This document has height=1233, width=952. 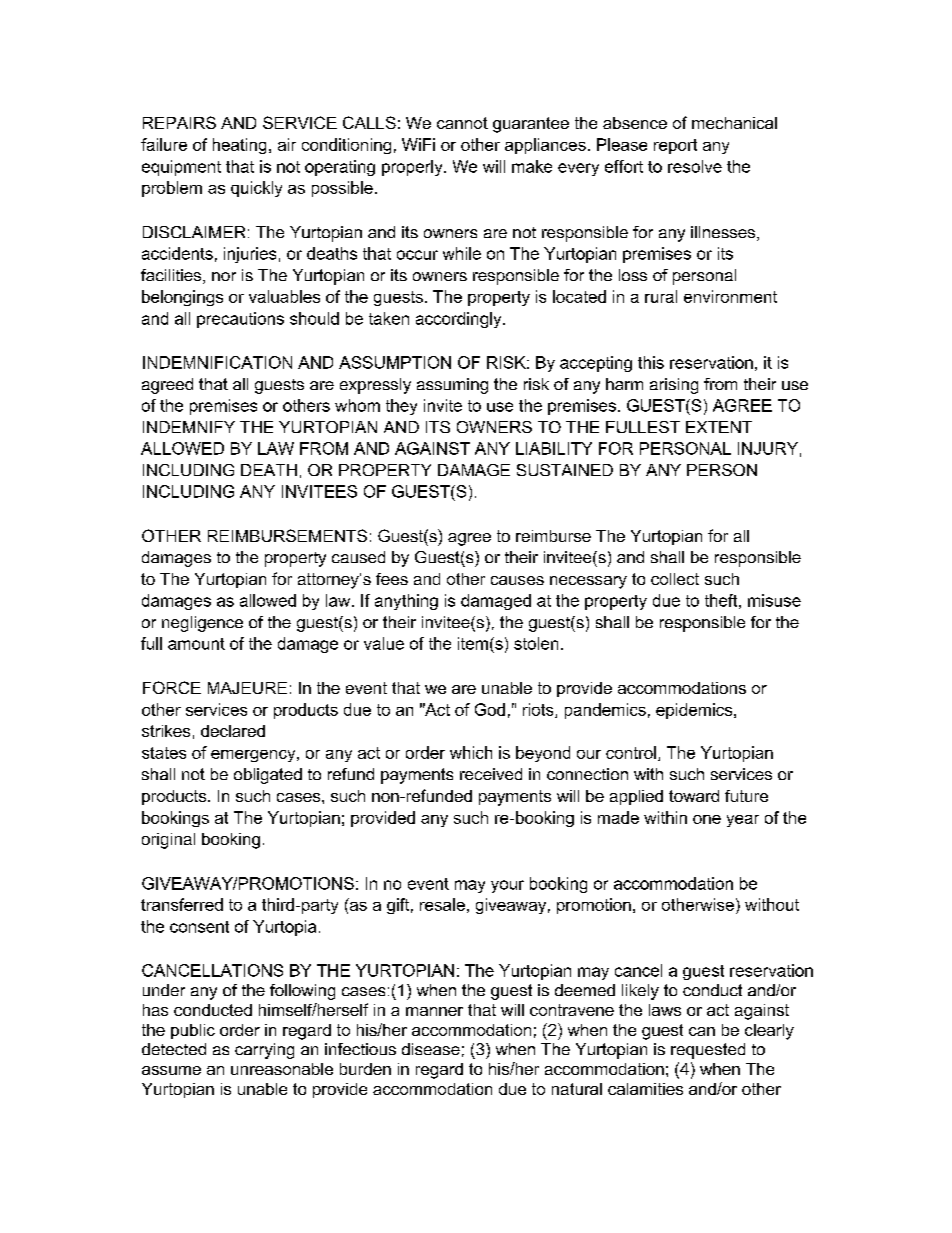 What do you see at coordinates (431, 1049) in the document?
I see `disease` at bounding box center [431, 1049].
